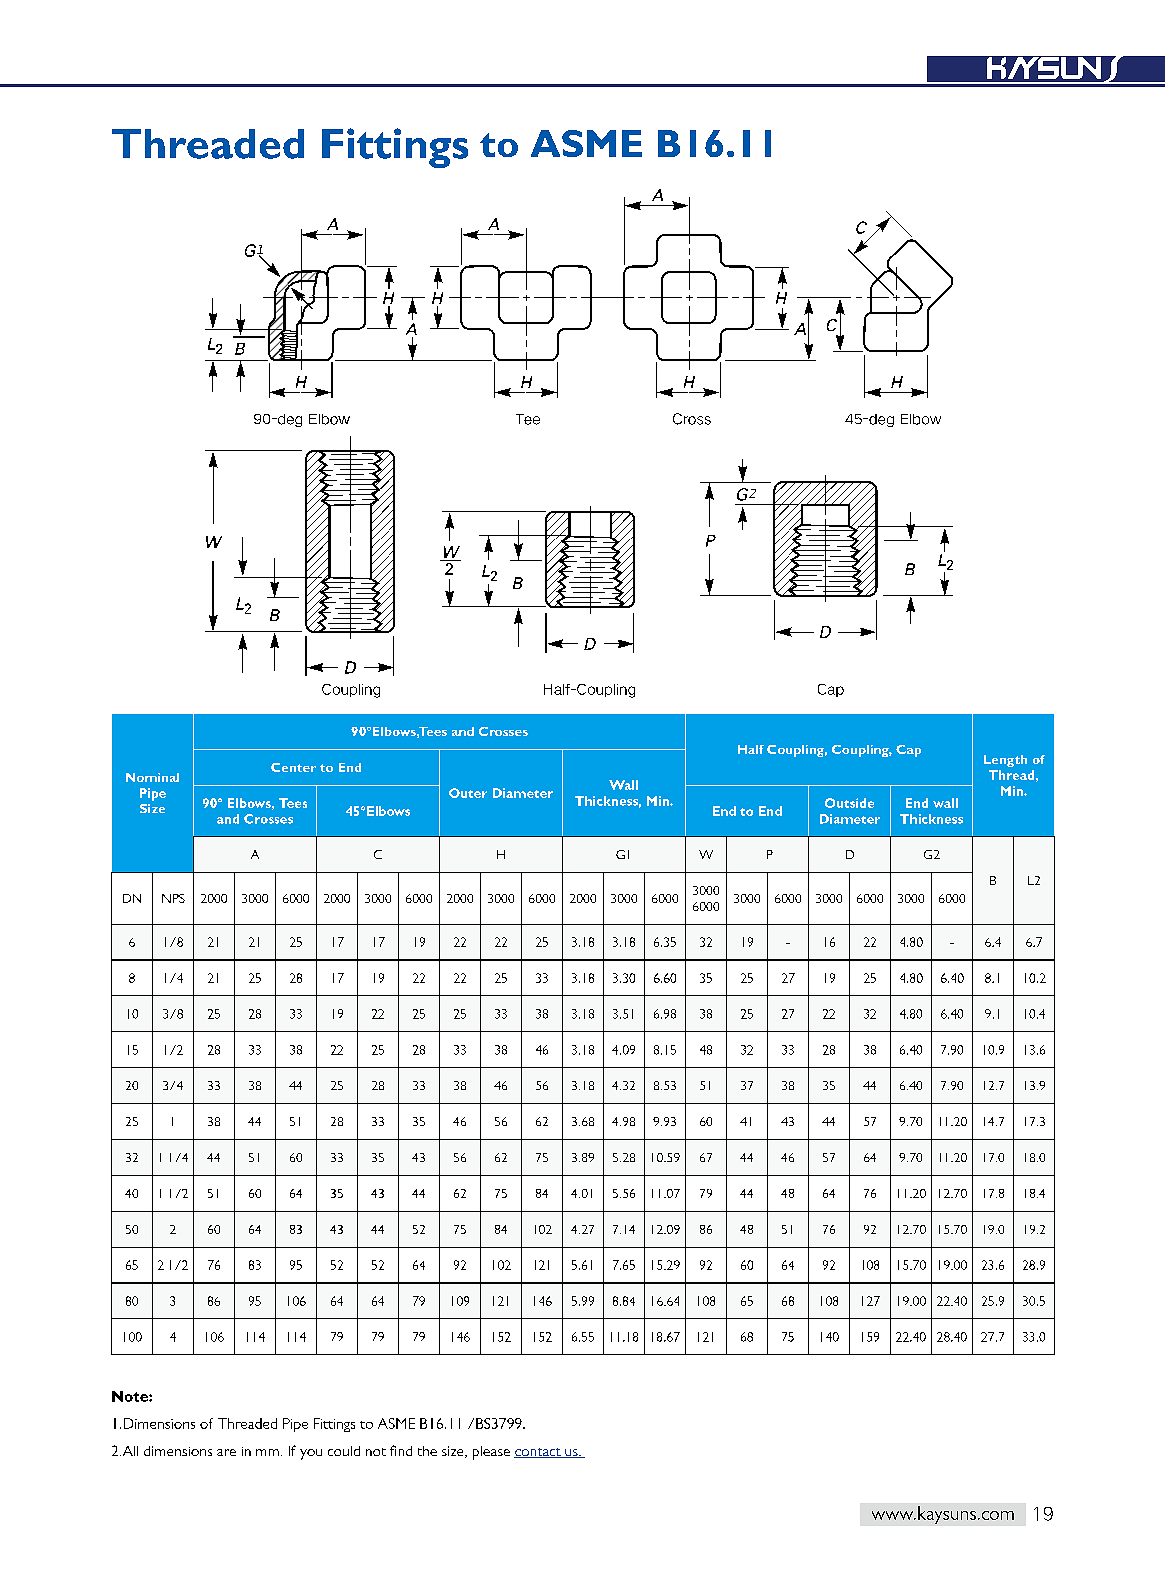  Describe the element at coordinates (908, 751) in the image. I see `Cap` at that location.
